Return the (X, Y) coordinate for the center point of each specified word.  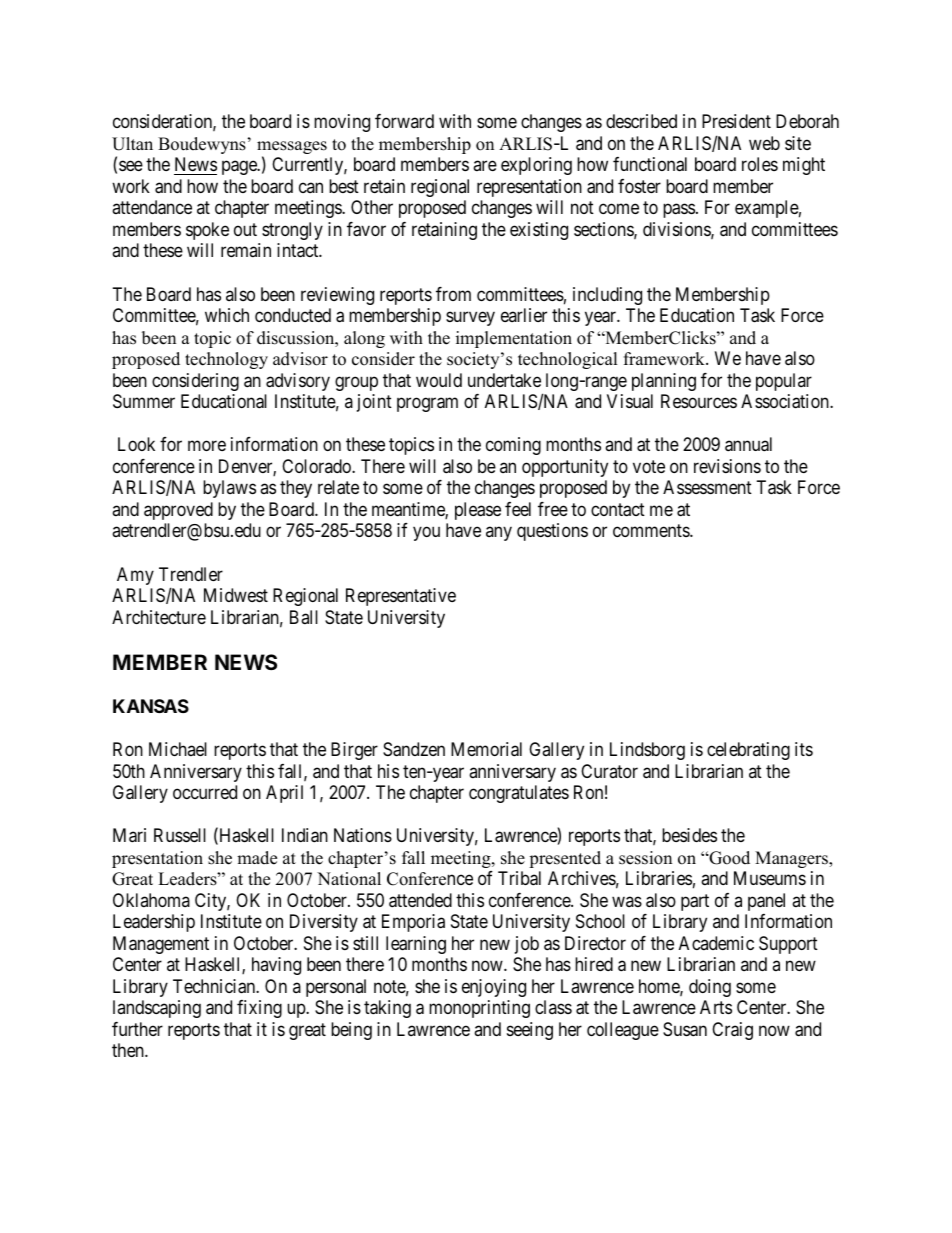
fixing (259, 1009)
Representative (401, 597)
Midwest (236, 595)
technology (226, 360)
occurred (205, 792)
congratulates (519, 794)
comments (652, 530)
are (485, 166)
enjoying (494, 988)
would (439, 380)
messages (292, 149)
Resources (699, 401)
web (764, 143)
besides (689, 835)
